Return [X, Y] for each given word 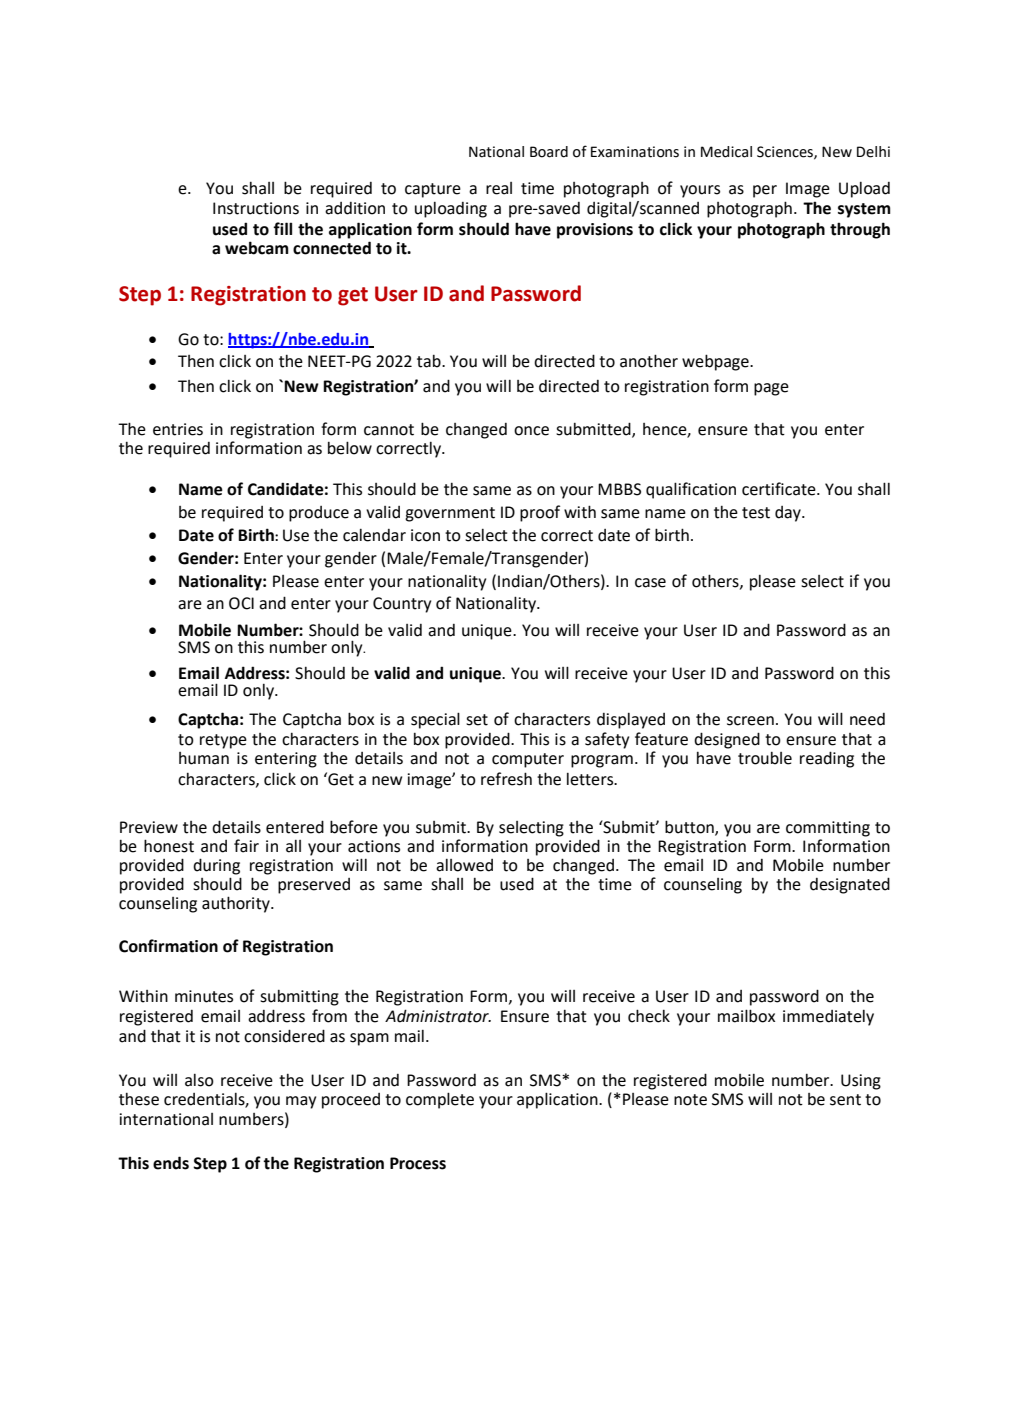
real [499, 188]
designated [850, 885]
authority [237, 904]
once [531, 431]
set [477, 720]
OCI [241, 603]
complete [440, 1100]
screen [750, 721]
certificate [780, 489]
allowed [464, 865]
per [765, 191]
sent [845, 1100]
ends [171, 1163]
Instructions [256, 208]
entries [178, 429]
